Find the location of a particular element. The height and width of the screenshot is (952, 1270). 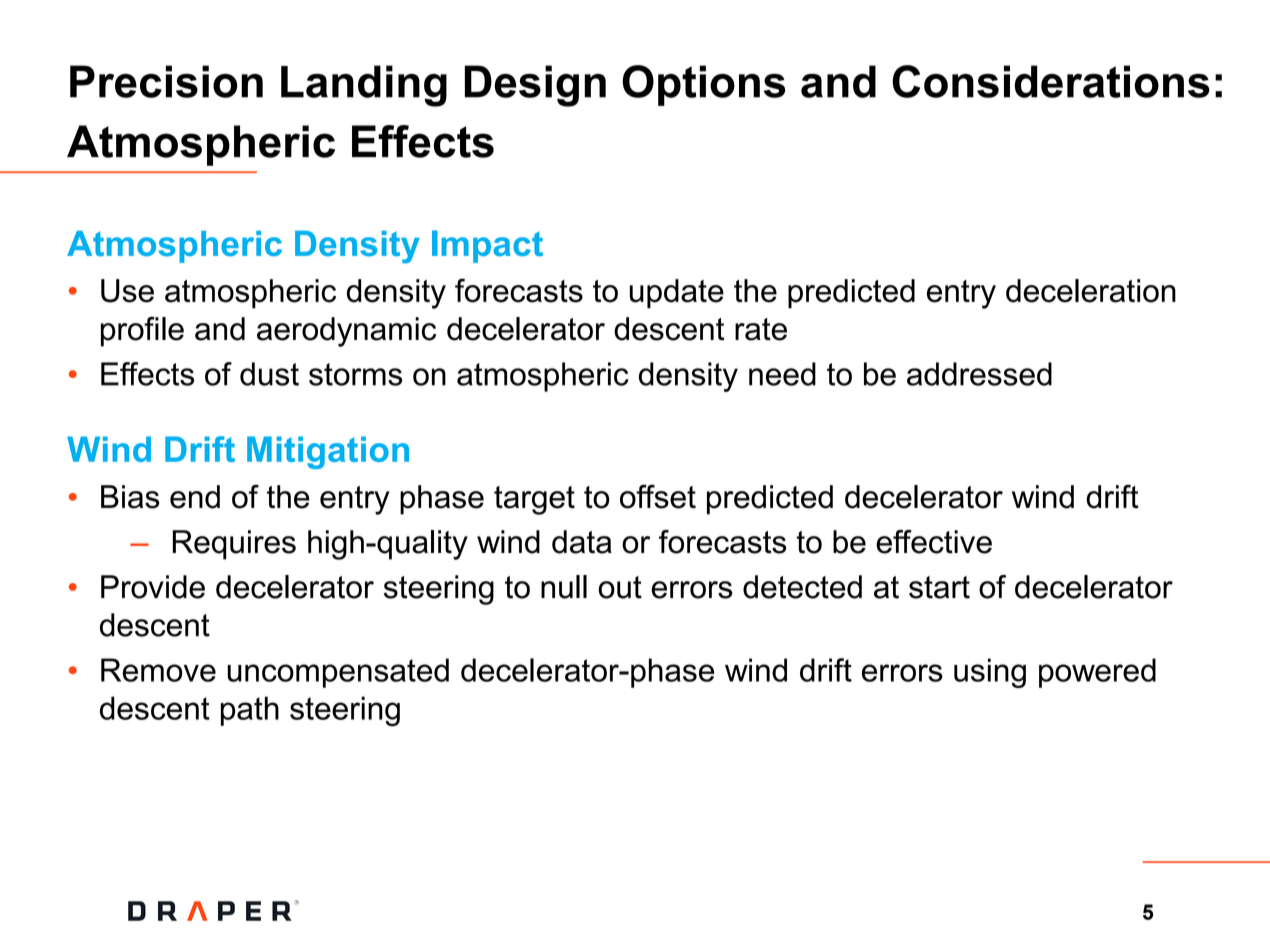

Considerations is located at coordinates (1051, 81).
